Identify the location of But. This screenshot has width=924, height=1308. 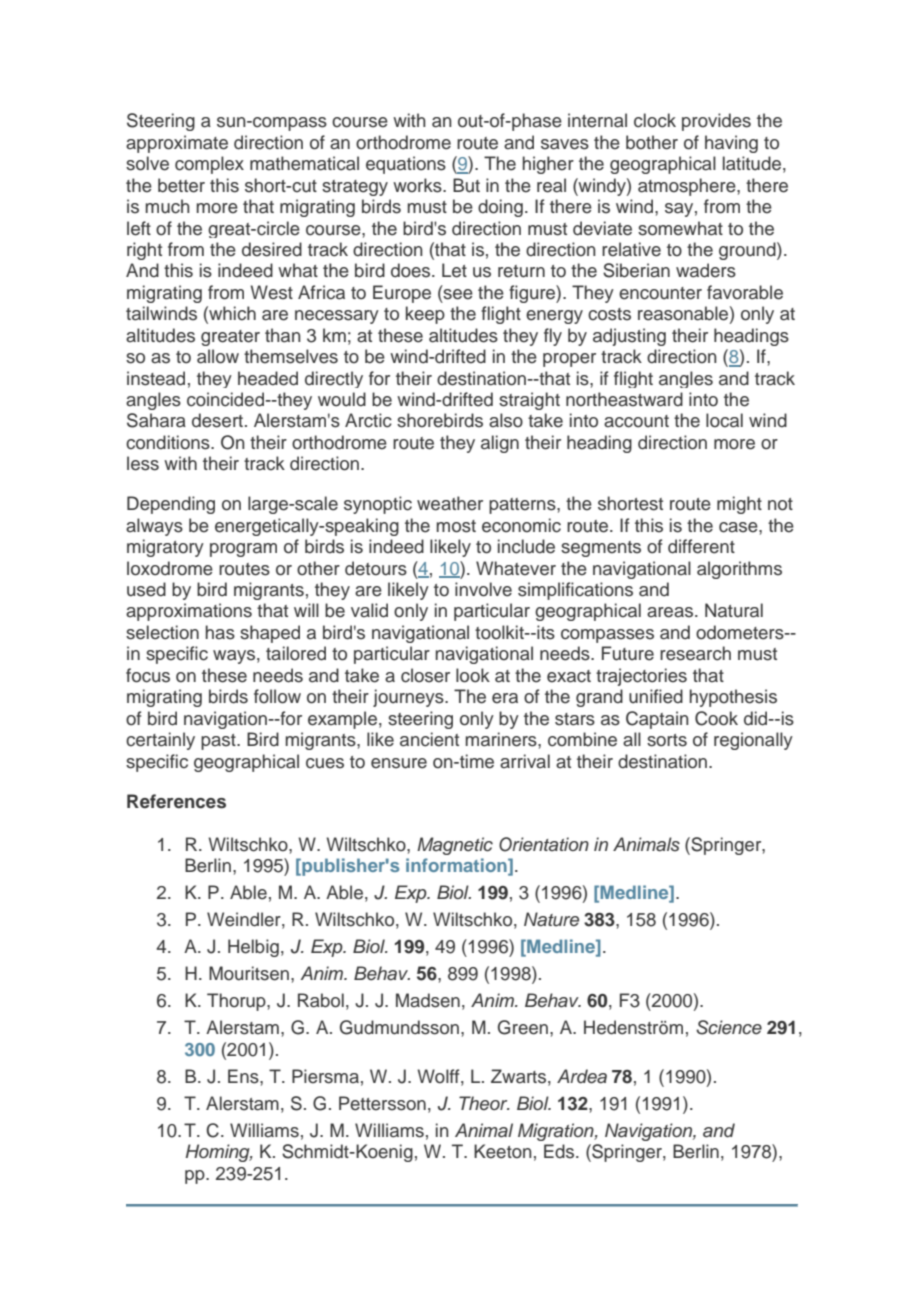
(466, 185).
